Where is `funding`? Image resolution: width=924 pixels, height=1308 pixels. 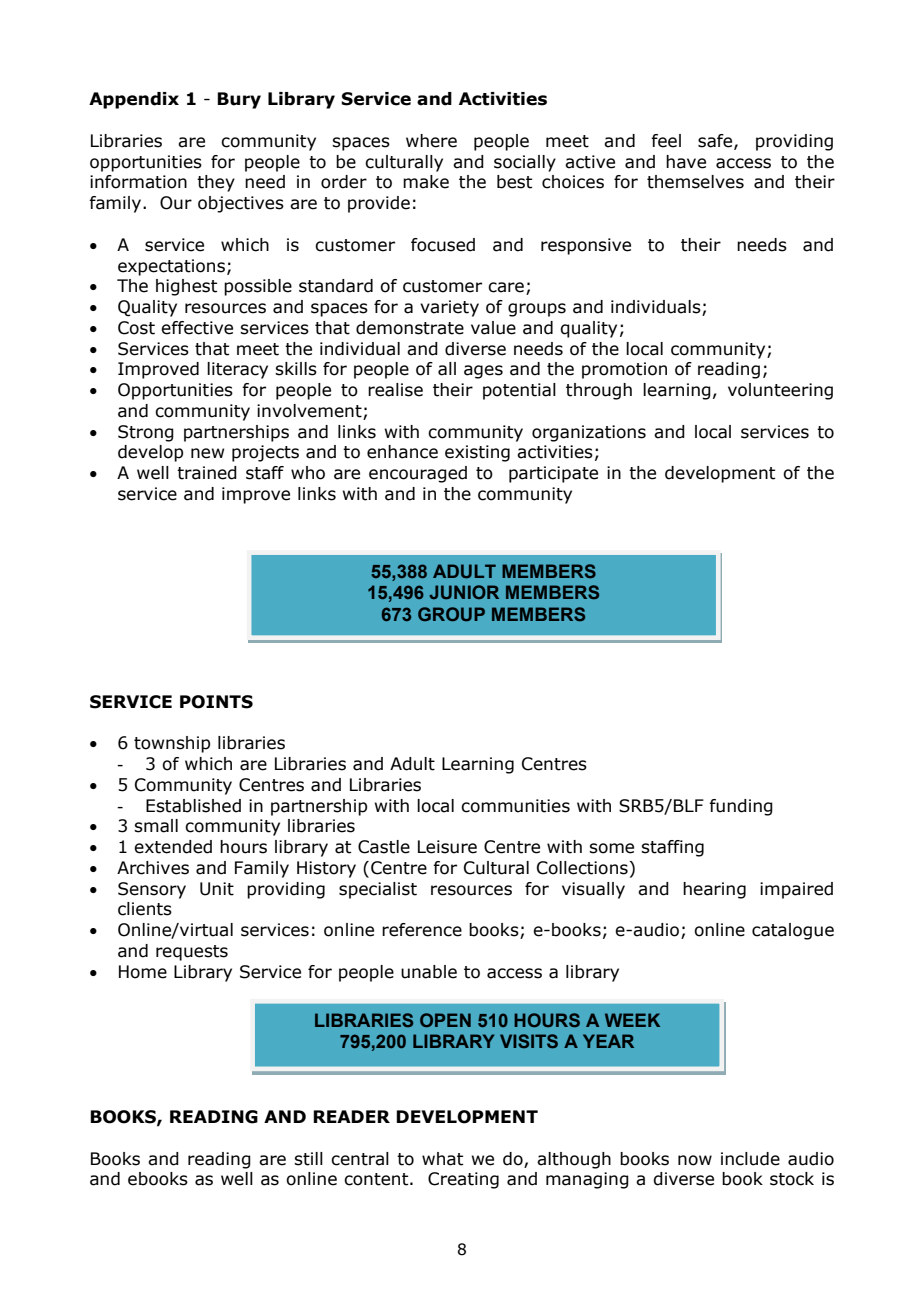 funding is located at coordinates (741, 807).
